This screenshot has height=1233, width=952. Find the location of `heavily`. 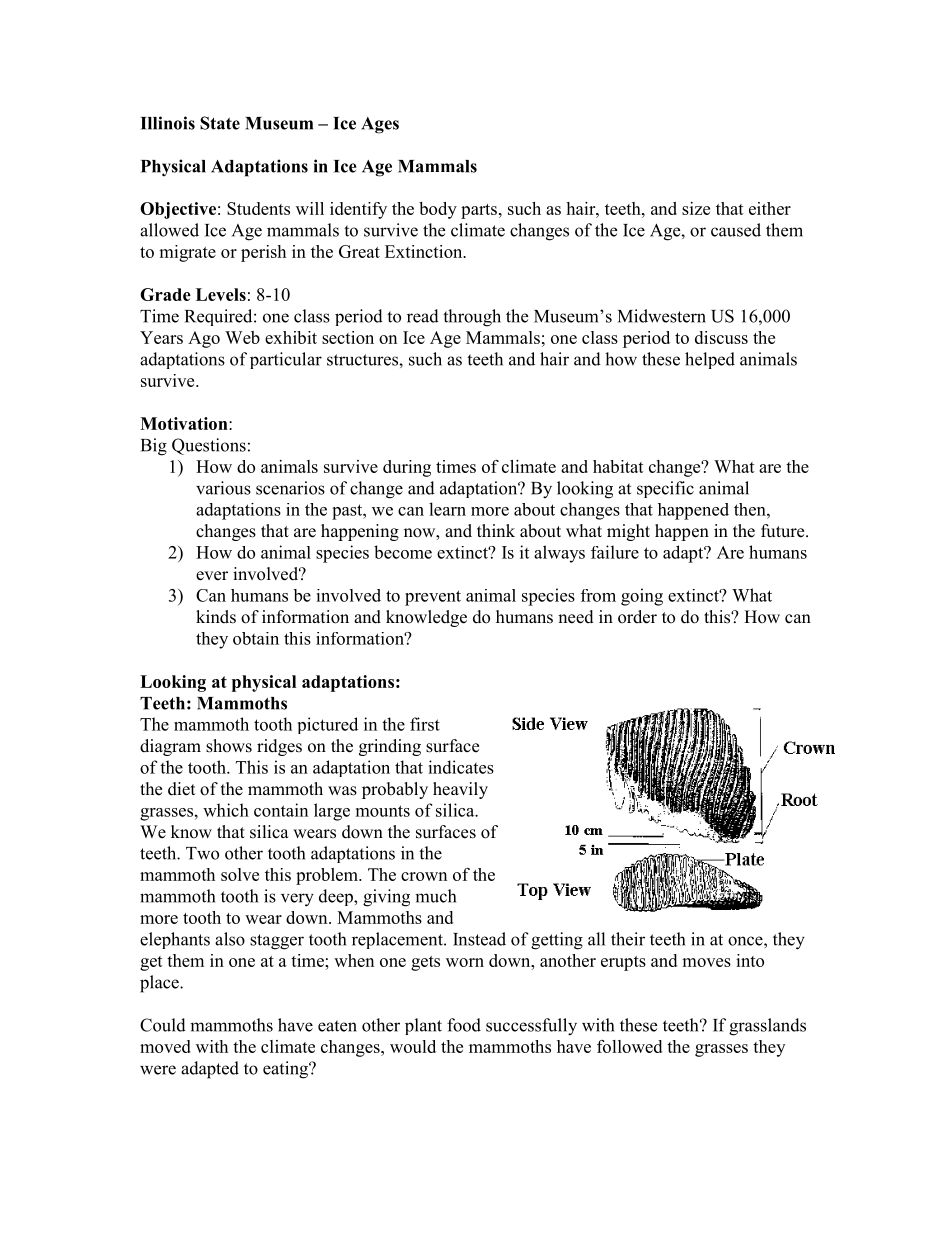

heavily is located at coordinates (460, 790).
